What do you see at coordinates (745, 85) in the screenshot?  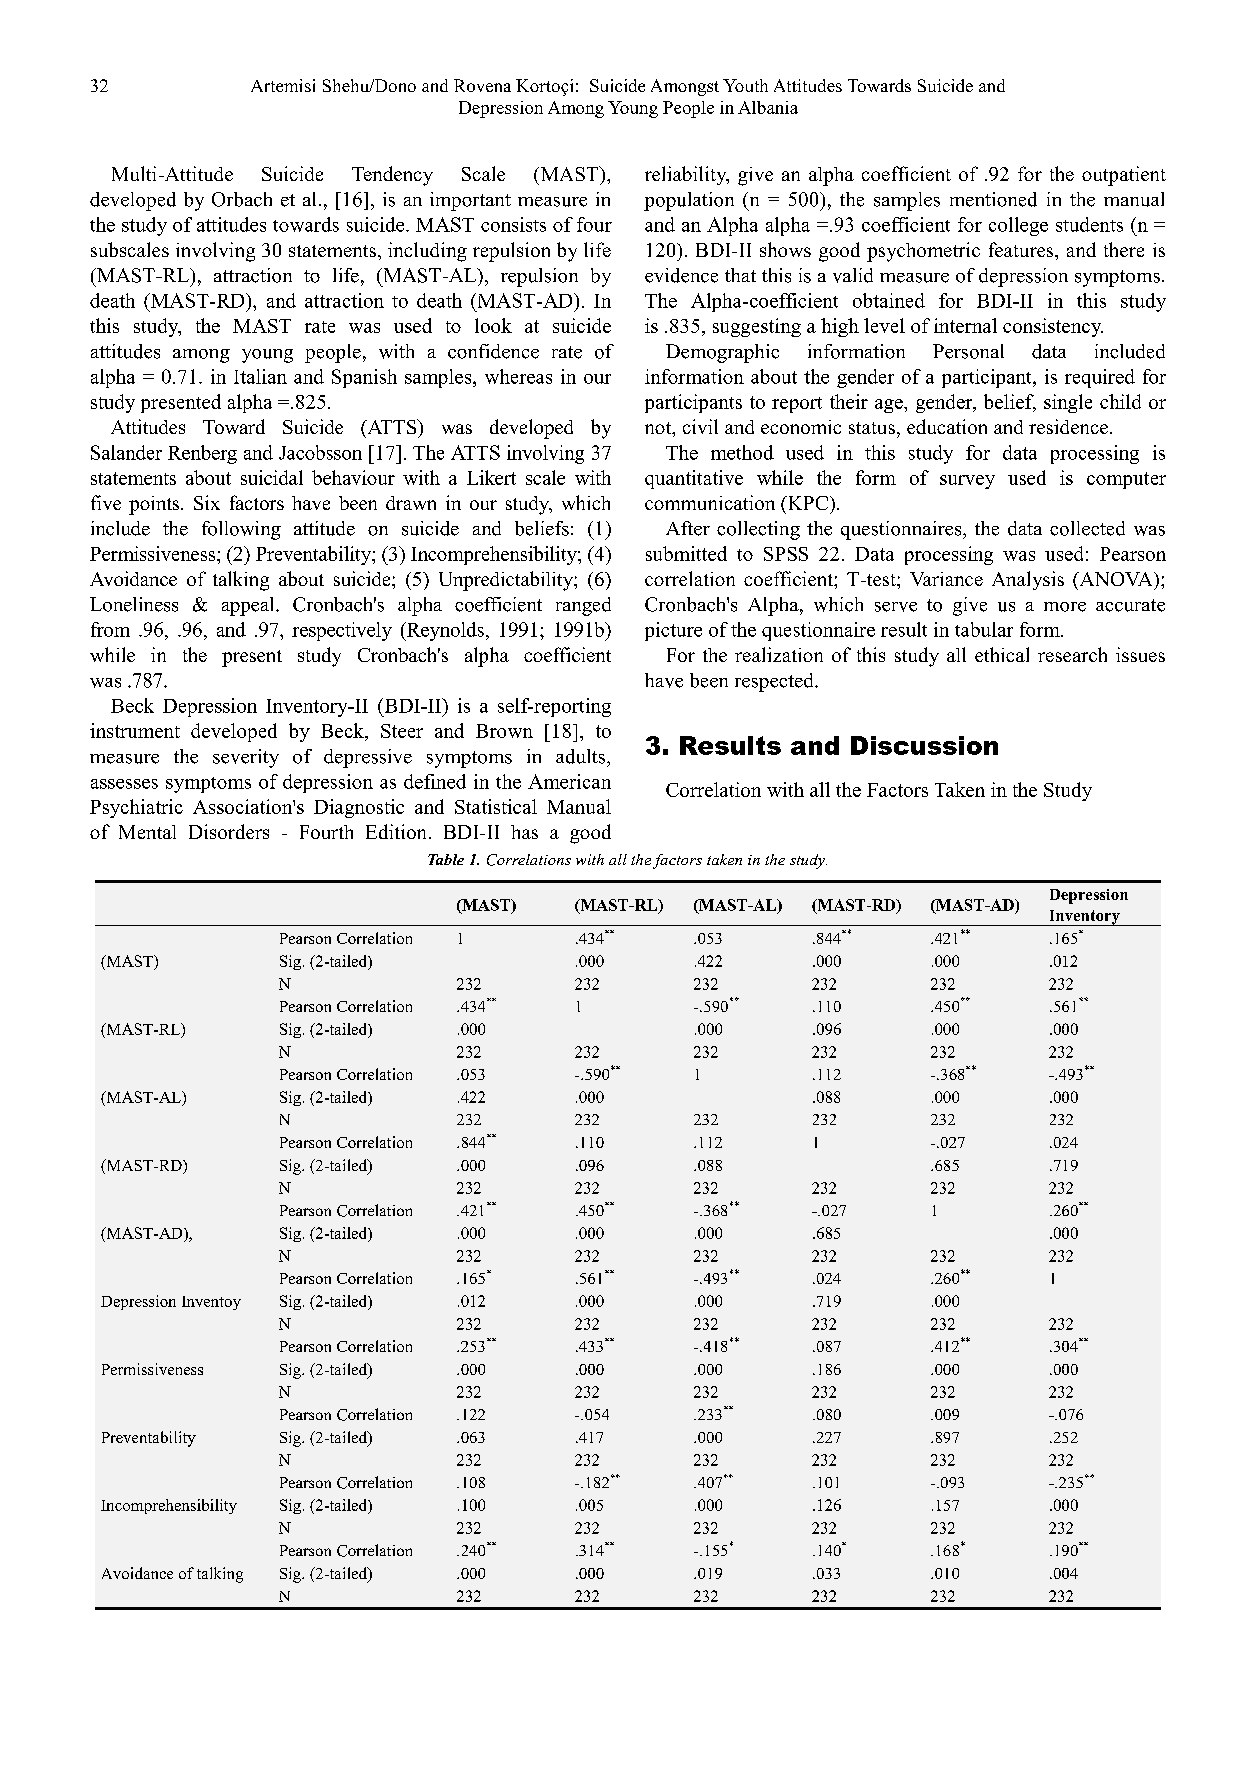 I see `Youth` at bounding box center [745, 85].
